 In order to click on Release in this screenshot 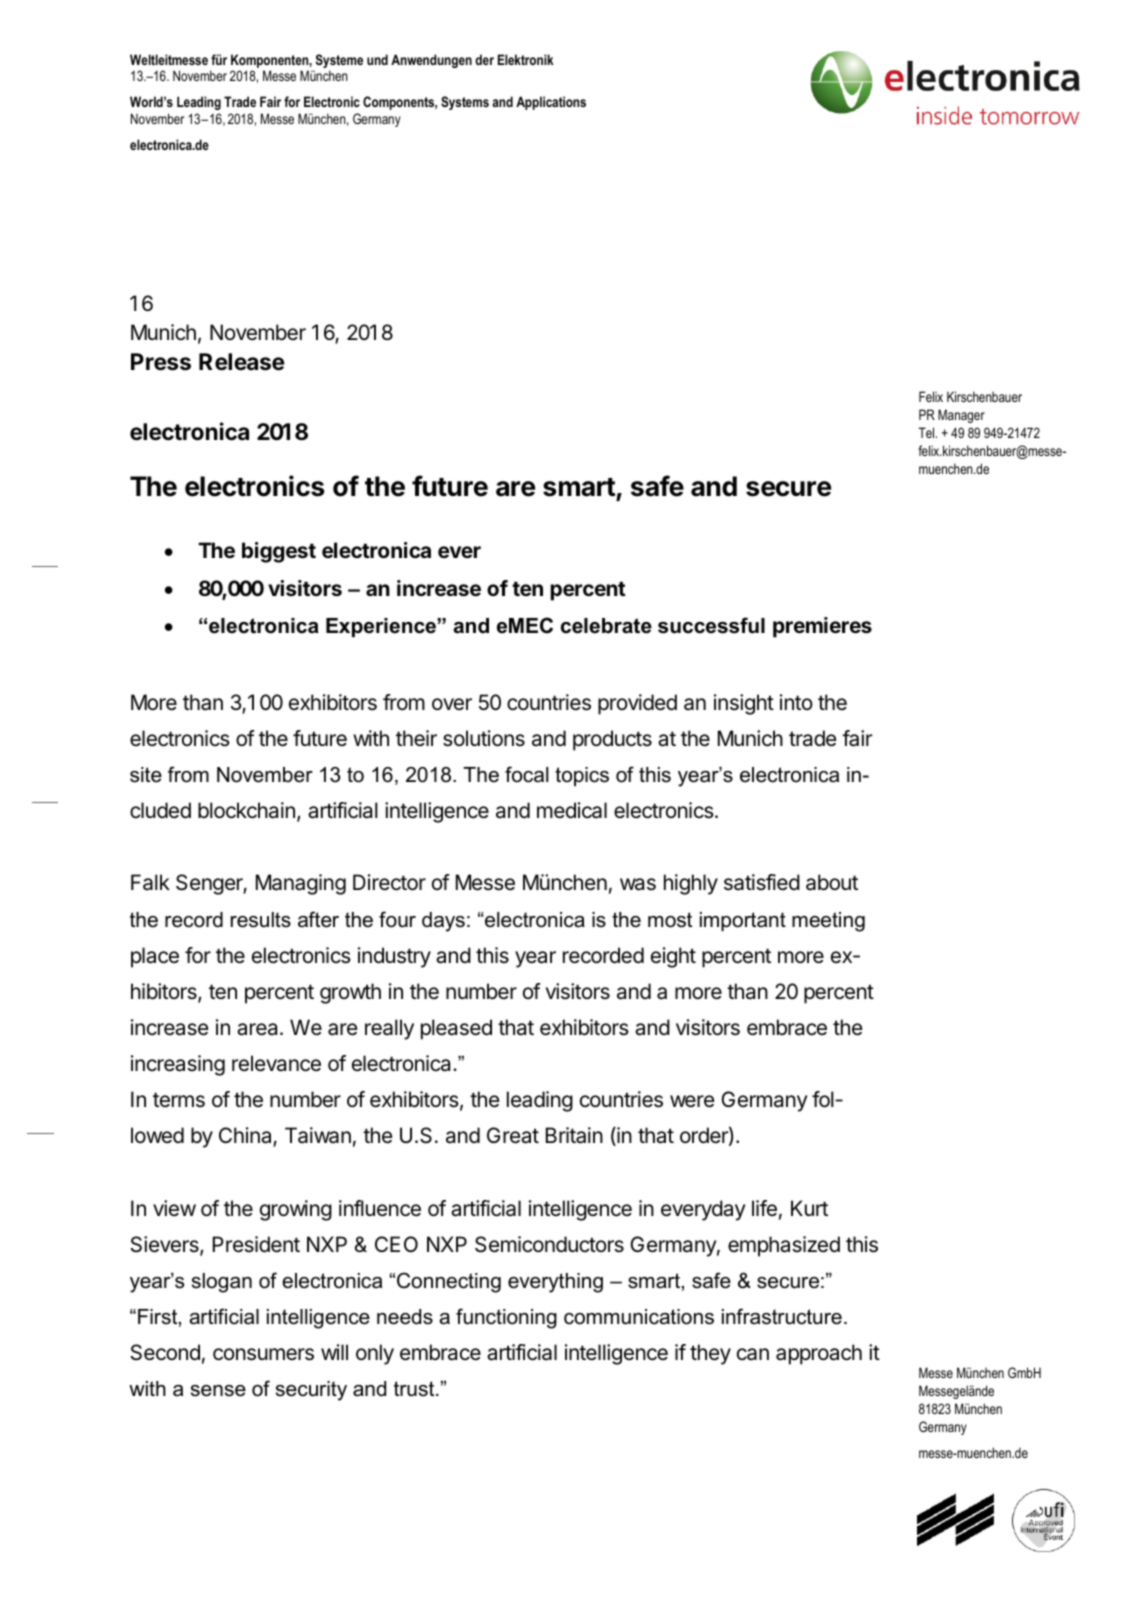, I will do `click(242, 362)`.
